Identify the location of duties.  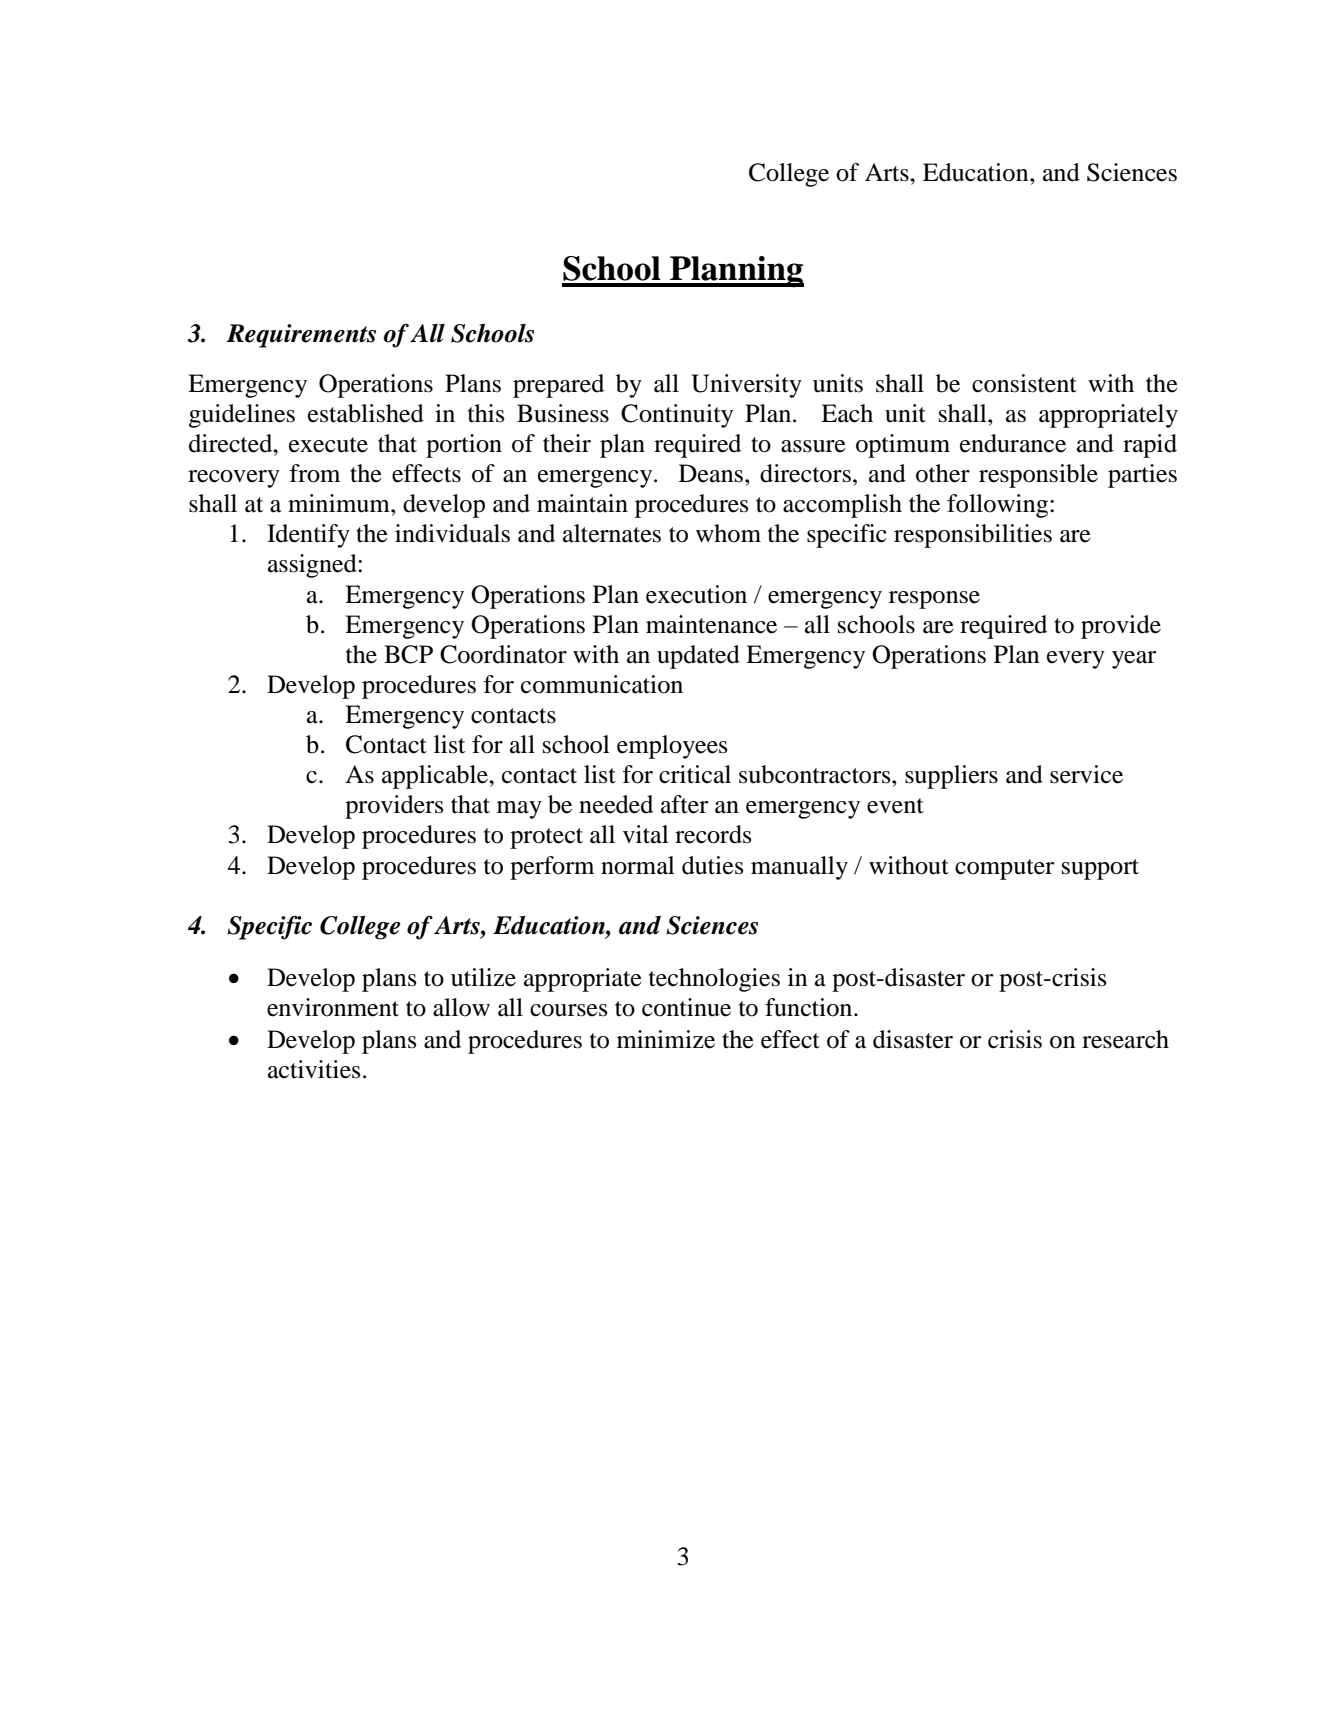
(712, 865).
